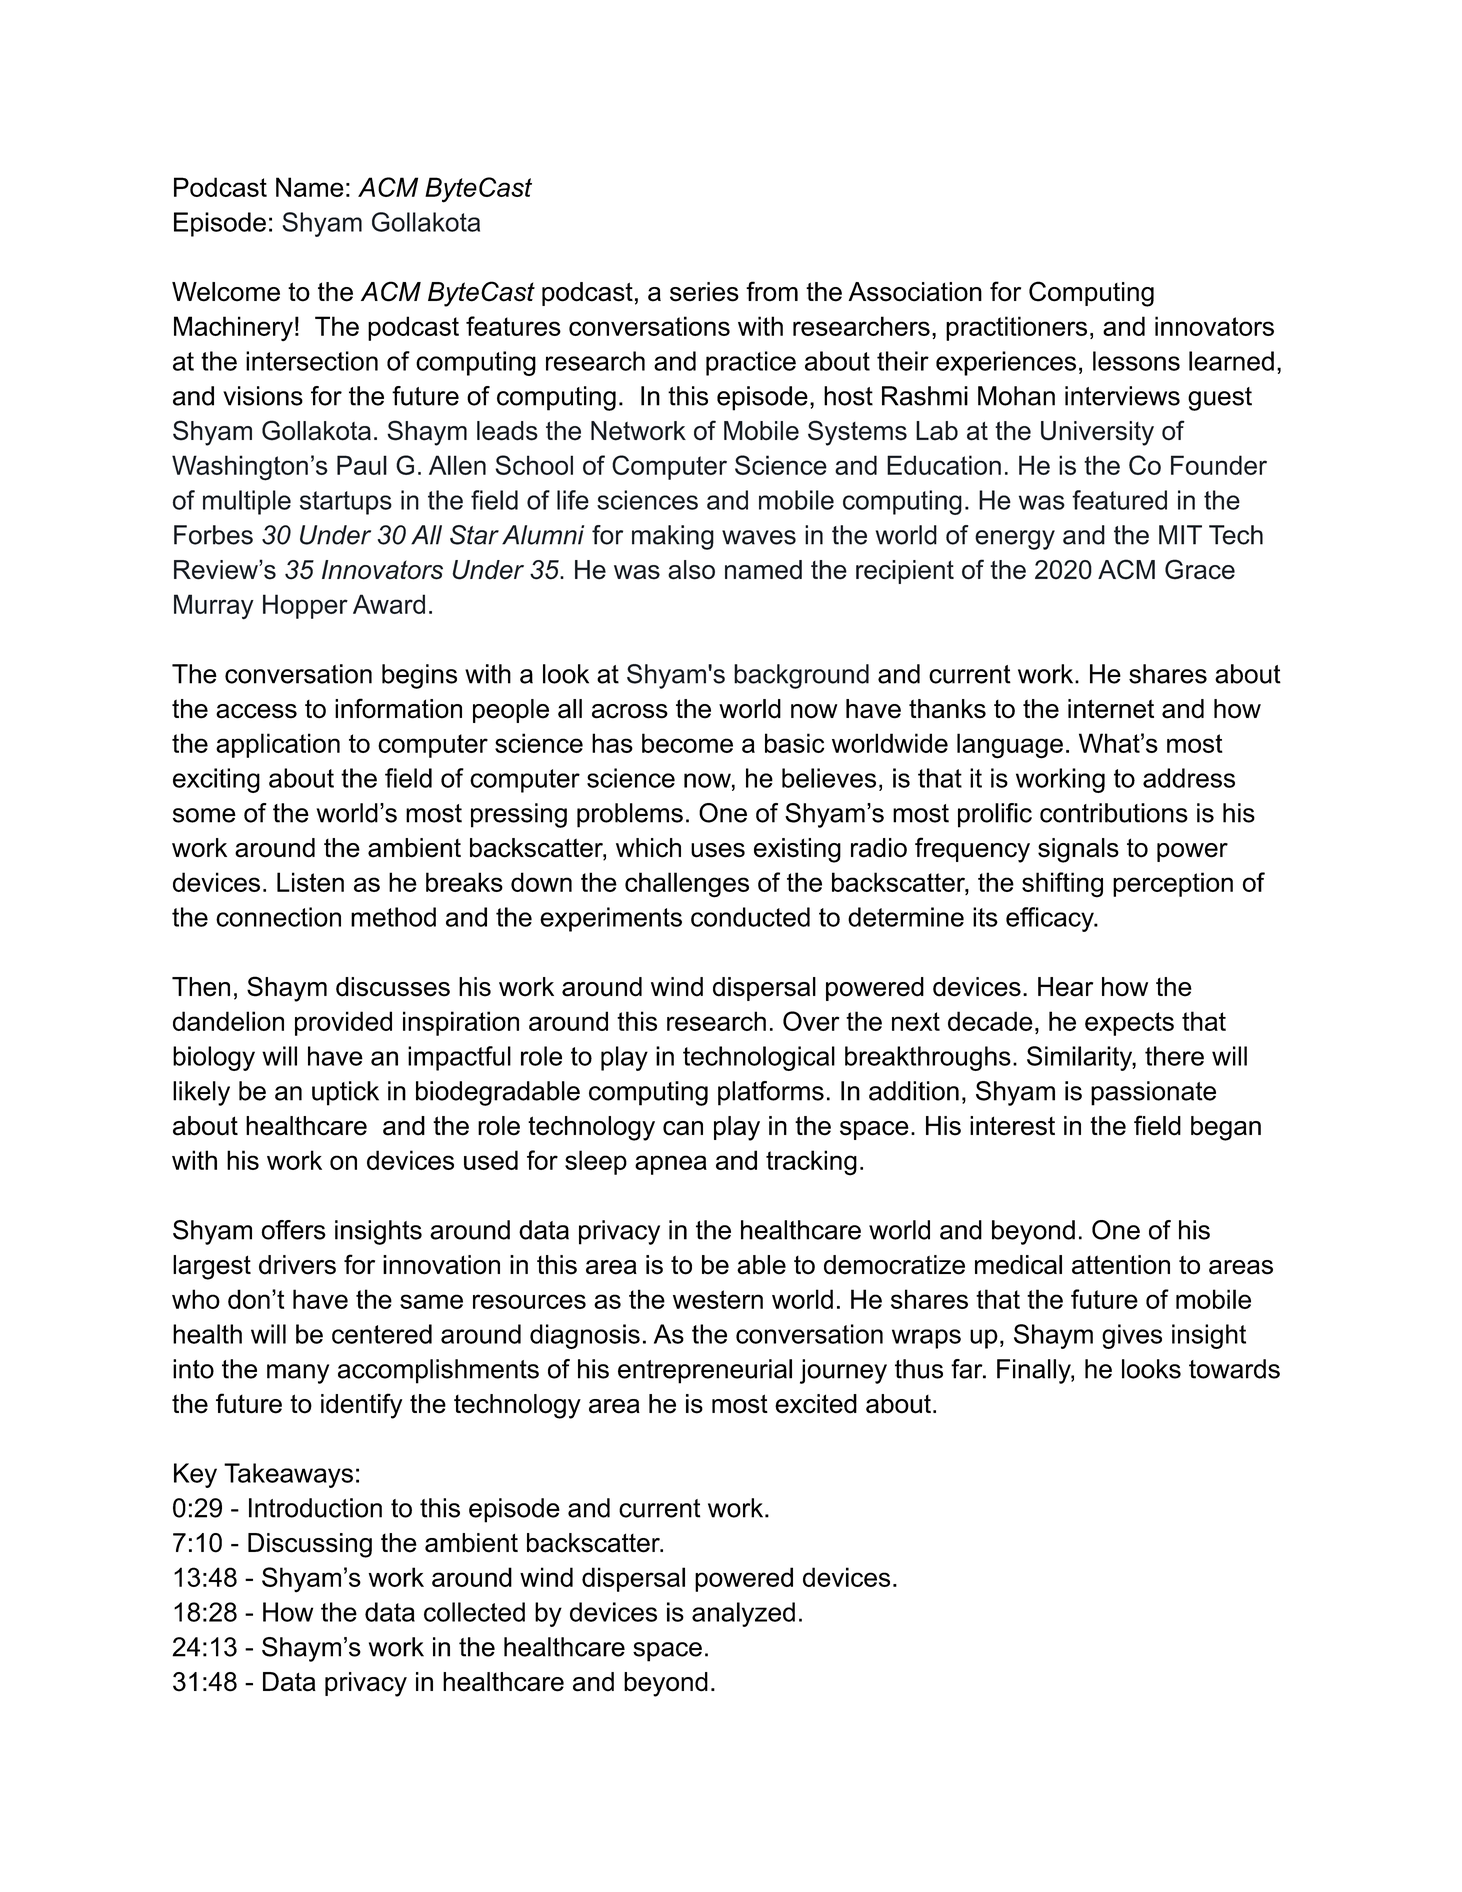 This screenshot has height=1892, width=1462. What do you see at coordinates (1200, 569) in the screenshot?
I see `Grace` at bounding box center [1200, 569].
